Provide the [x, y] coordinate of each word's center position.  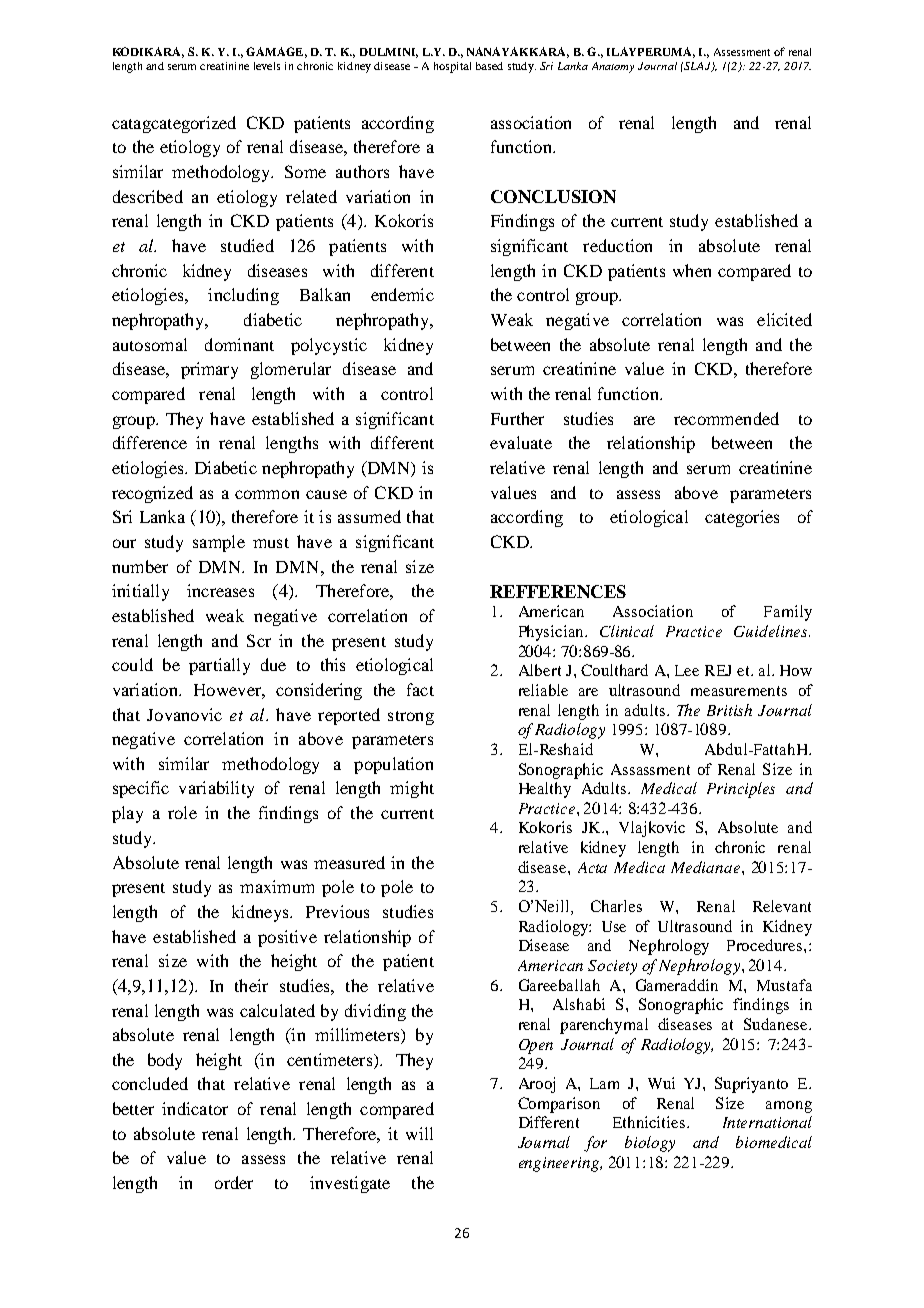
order [234, 1182]
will [419, 1133]
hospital [452, 67]
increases [220, 590]
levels [267, 66]
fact [420, 689]
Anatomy [613, 67]
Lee [687, 670]
